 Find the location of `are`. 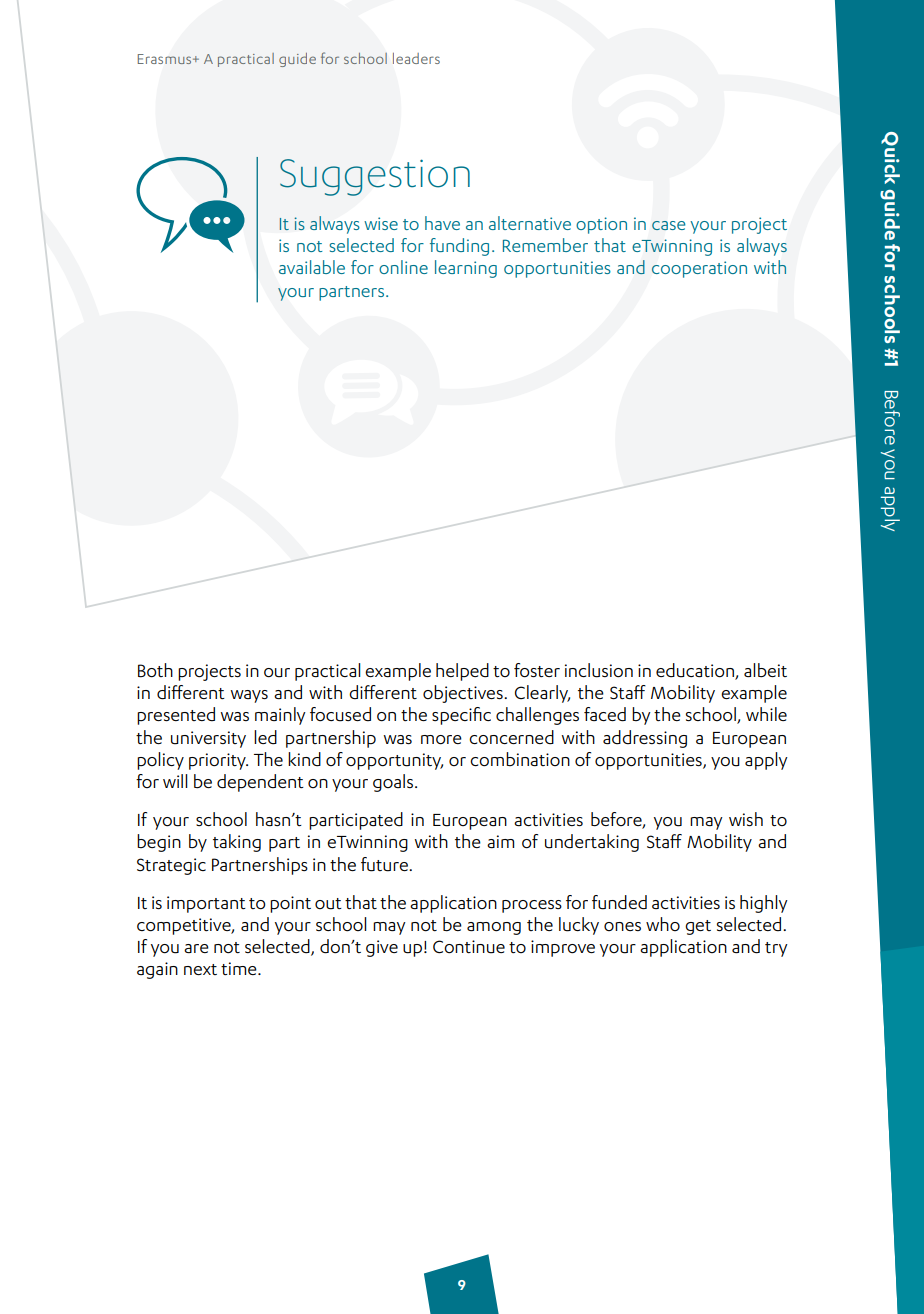

are is located at coordinates (196, 948).
